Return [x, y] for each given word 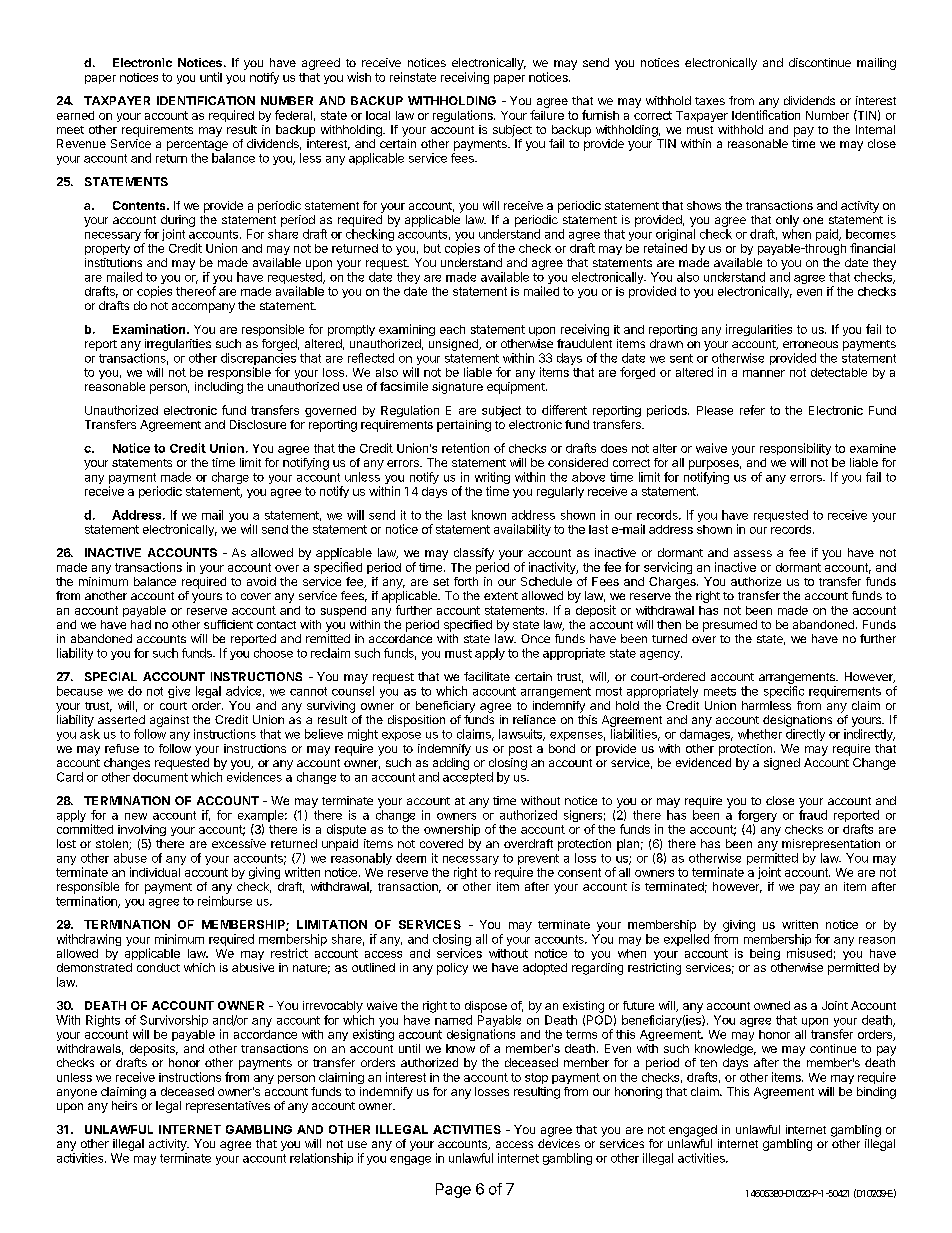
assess [753, 553]
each [452, 329]
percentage [197, 145]
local [378, 115]
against [169, 721]
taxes [710, 101]
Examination [150, 329]
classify [474, 554]
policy [452, 969]
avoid [261, 581]
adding [451, 764]
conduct [158, 967]
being [765, 954]
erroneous [810, 344]
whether [760, 734]
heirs [124, 1105]
